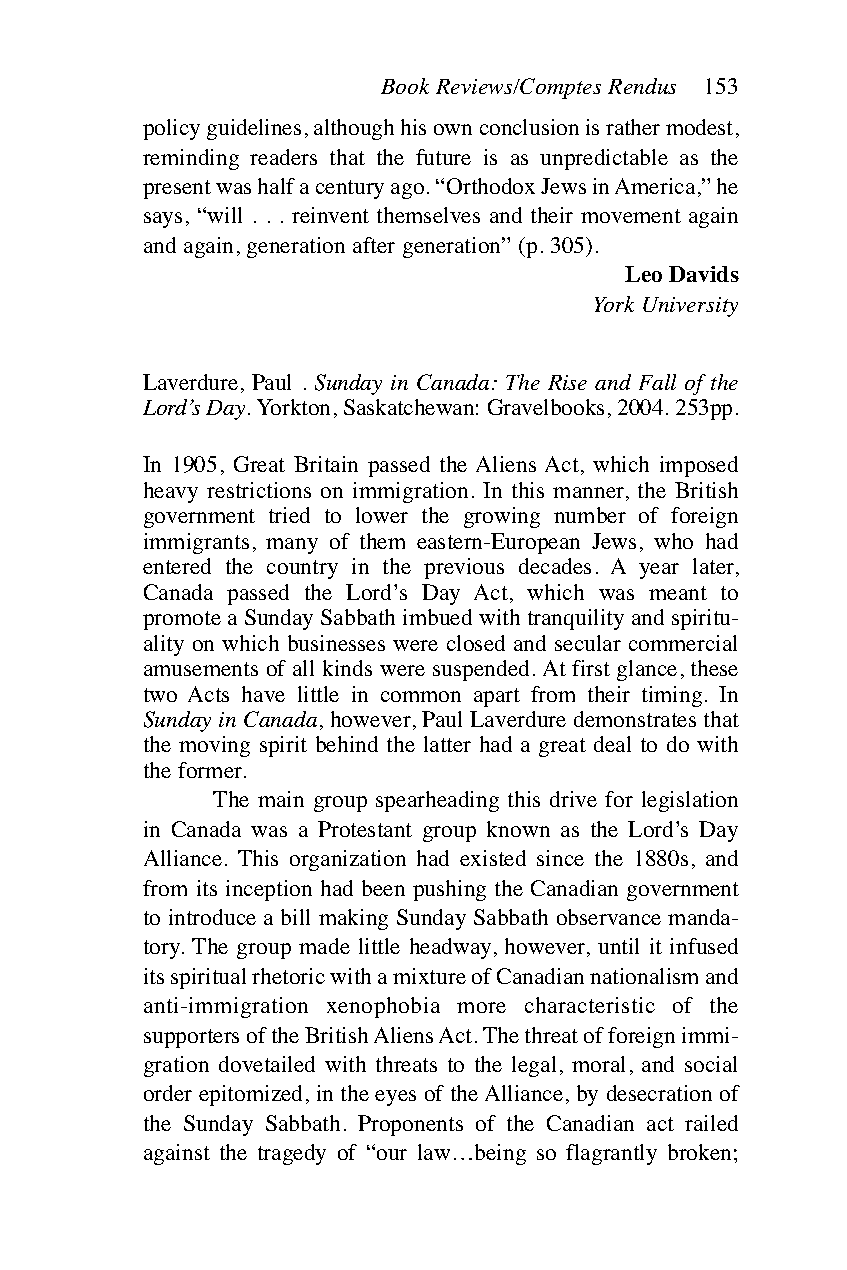  Describe the element at coordinates (699, 466) in the document. I see `imposed` at that location.
